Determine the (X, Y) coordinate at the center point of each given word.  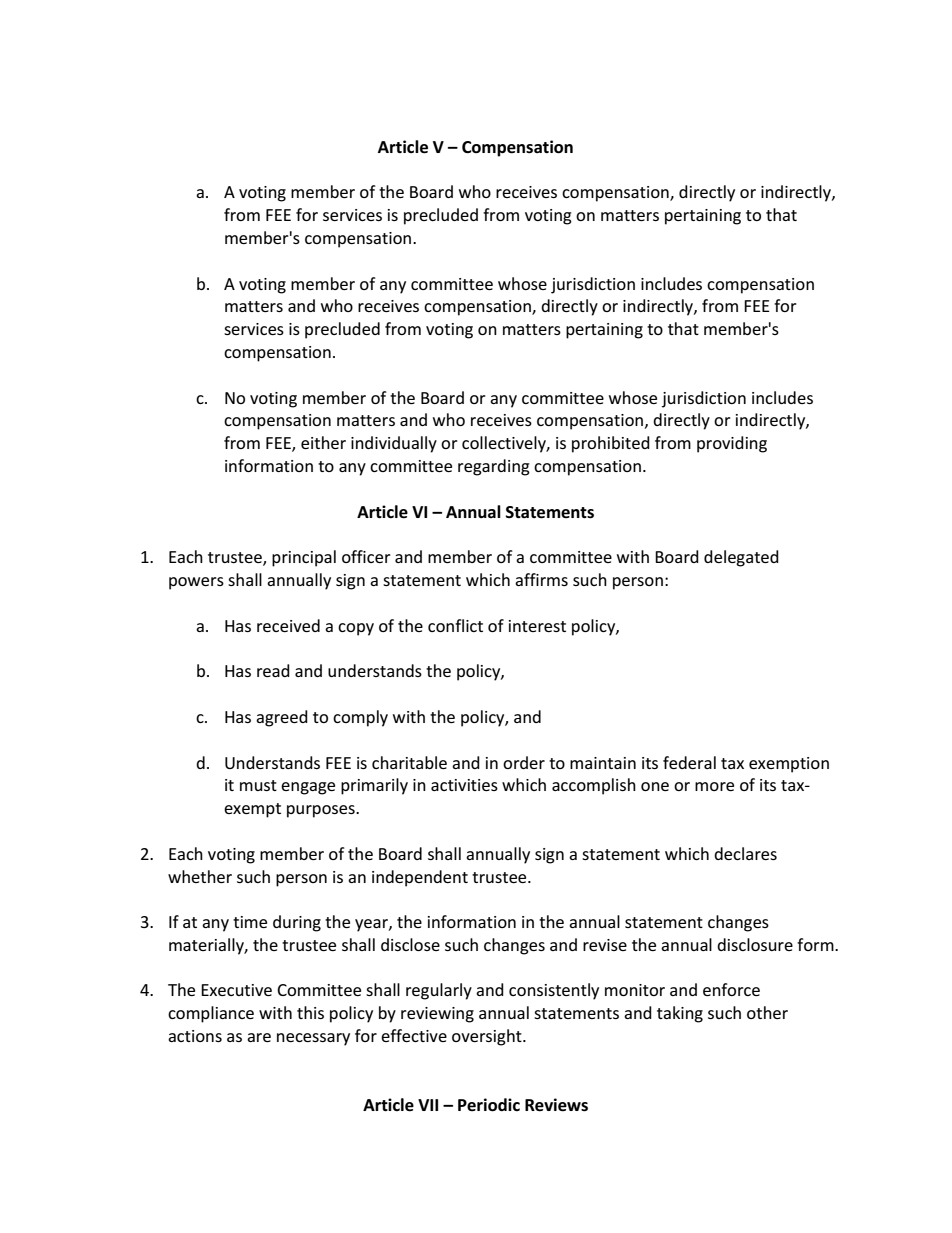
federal (689, 762)
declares (745, 853)
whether (200, 876)
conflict (455, 625)
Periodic (489, 1105)
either (323, 442)
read (273, 670)
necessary (313, 1039)
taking (680, 1014)
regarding (494, 467)
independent (420, 878)
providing (732, 444)
